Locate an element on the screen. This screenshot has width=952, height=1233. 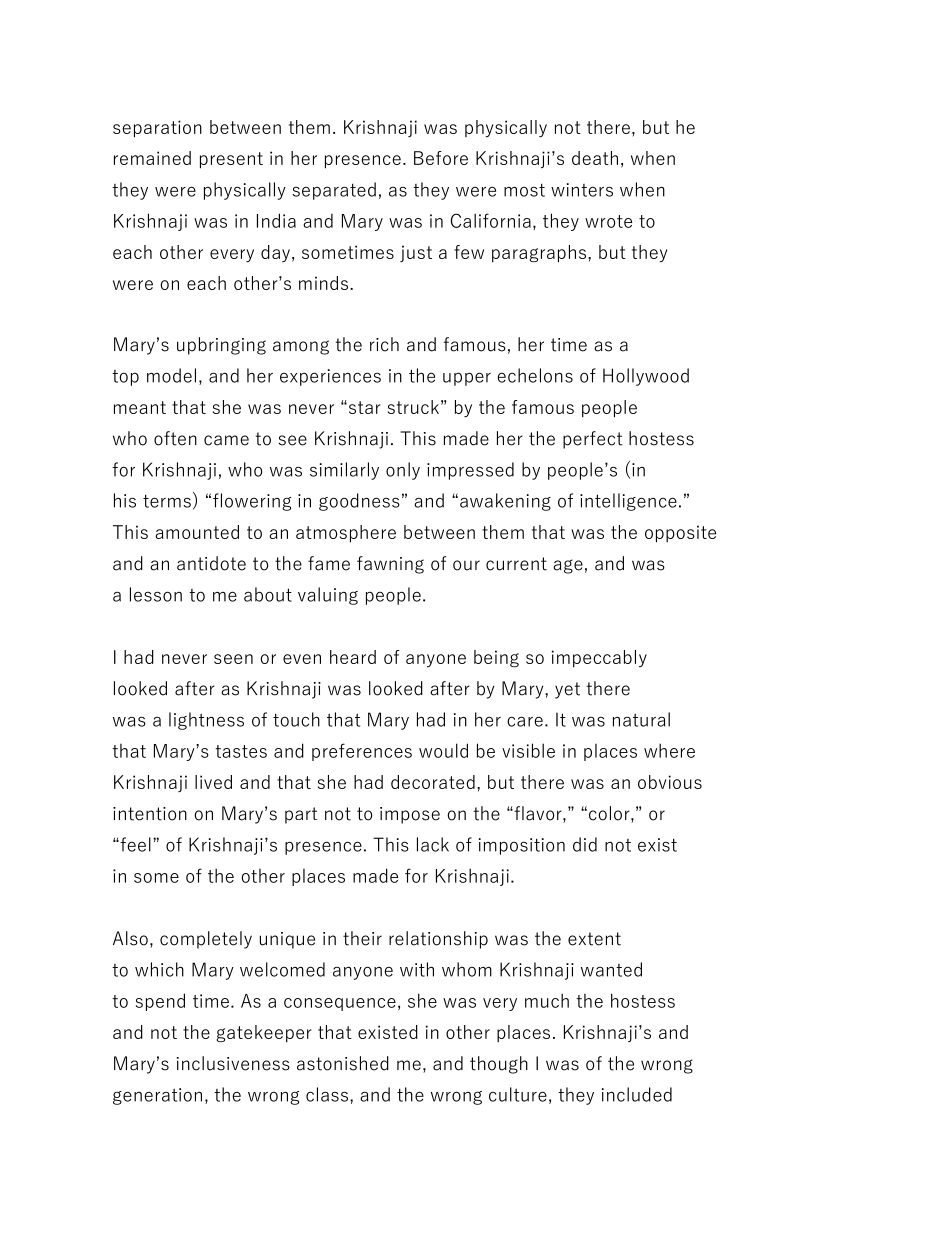
impose is located at coordinates (410, 815).
